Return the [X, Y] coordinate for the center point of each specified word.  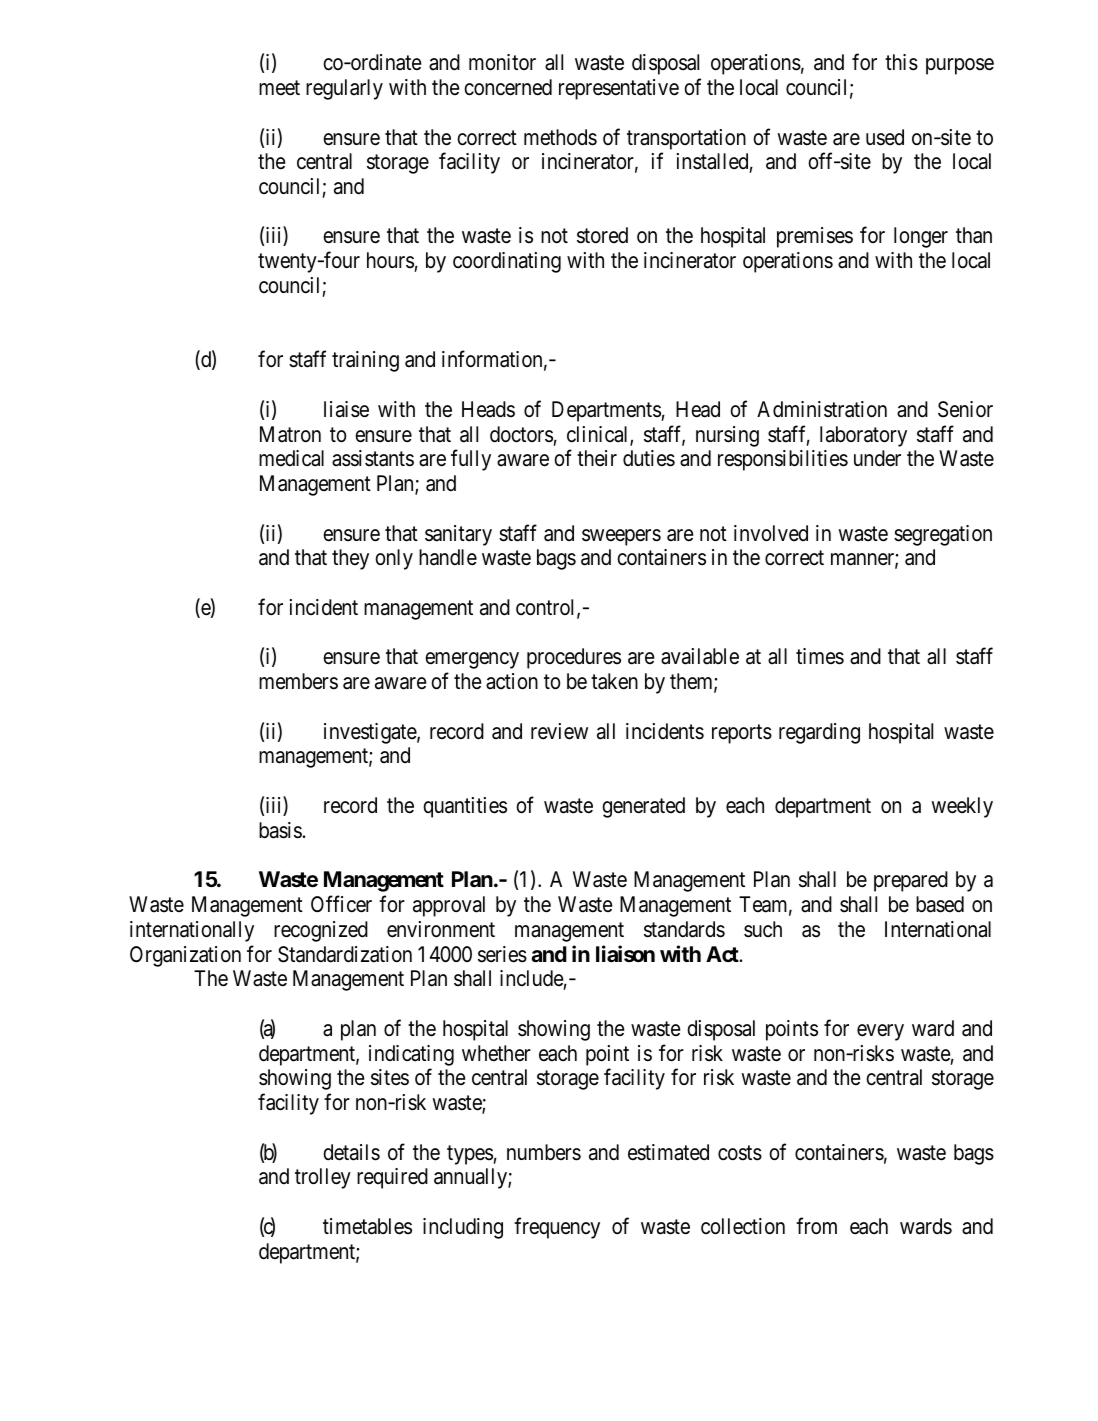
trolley [323, 1178]
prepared [911, 881]
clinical [599, 435]
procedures [574, 658]
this [901, 62]
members [298, 681]
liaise [346, 409]
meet [279, 88]
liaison [625, 954]
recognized [321, 931]
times [820, 656]
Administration [822, 409]
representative [619, 89]
